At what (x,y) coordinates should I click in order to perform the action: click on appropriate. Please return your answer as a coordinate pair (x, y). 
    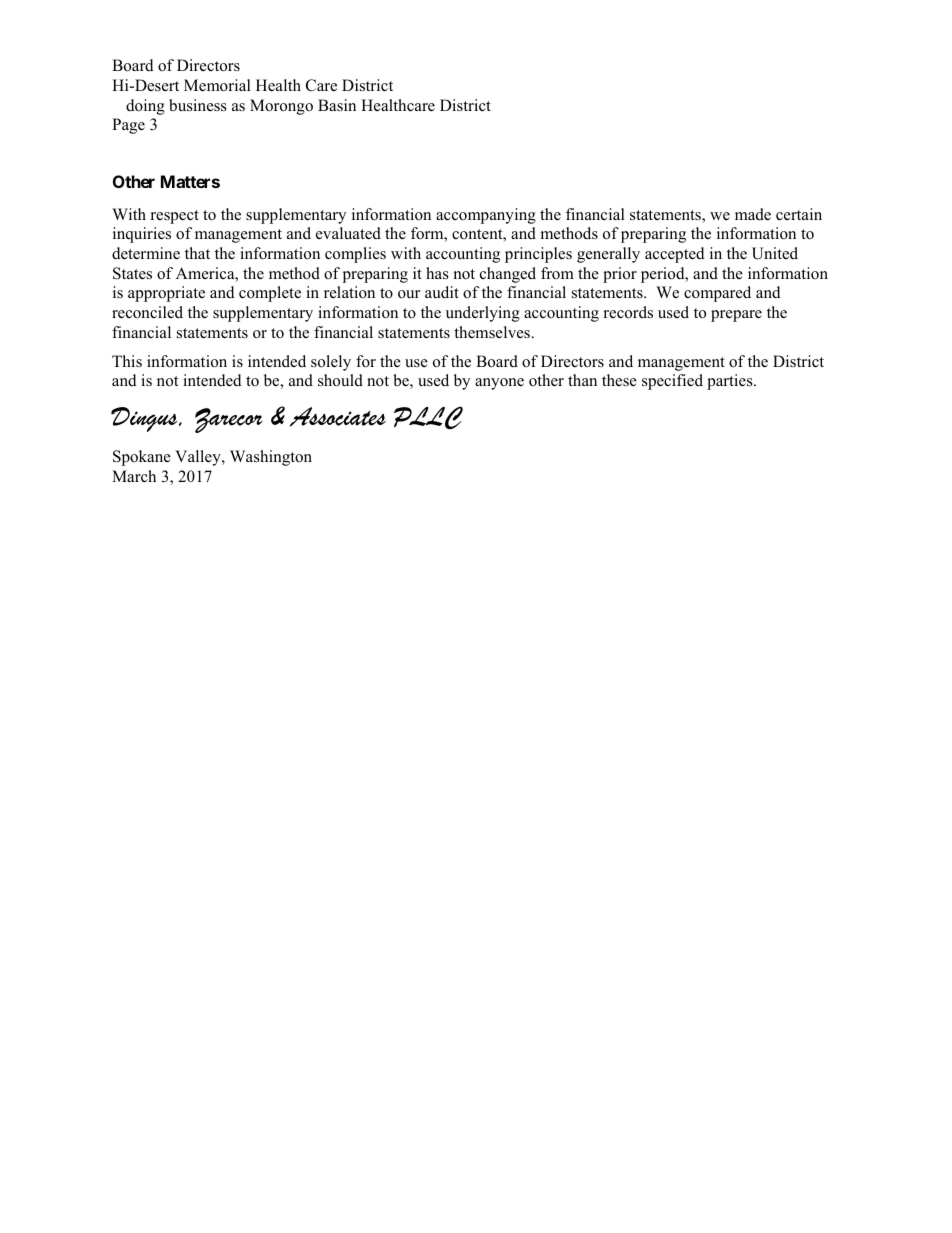
    Looking at the image, I should click on (166, 294).
